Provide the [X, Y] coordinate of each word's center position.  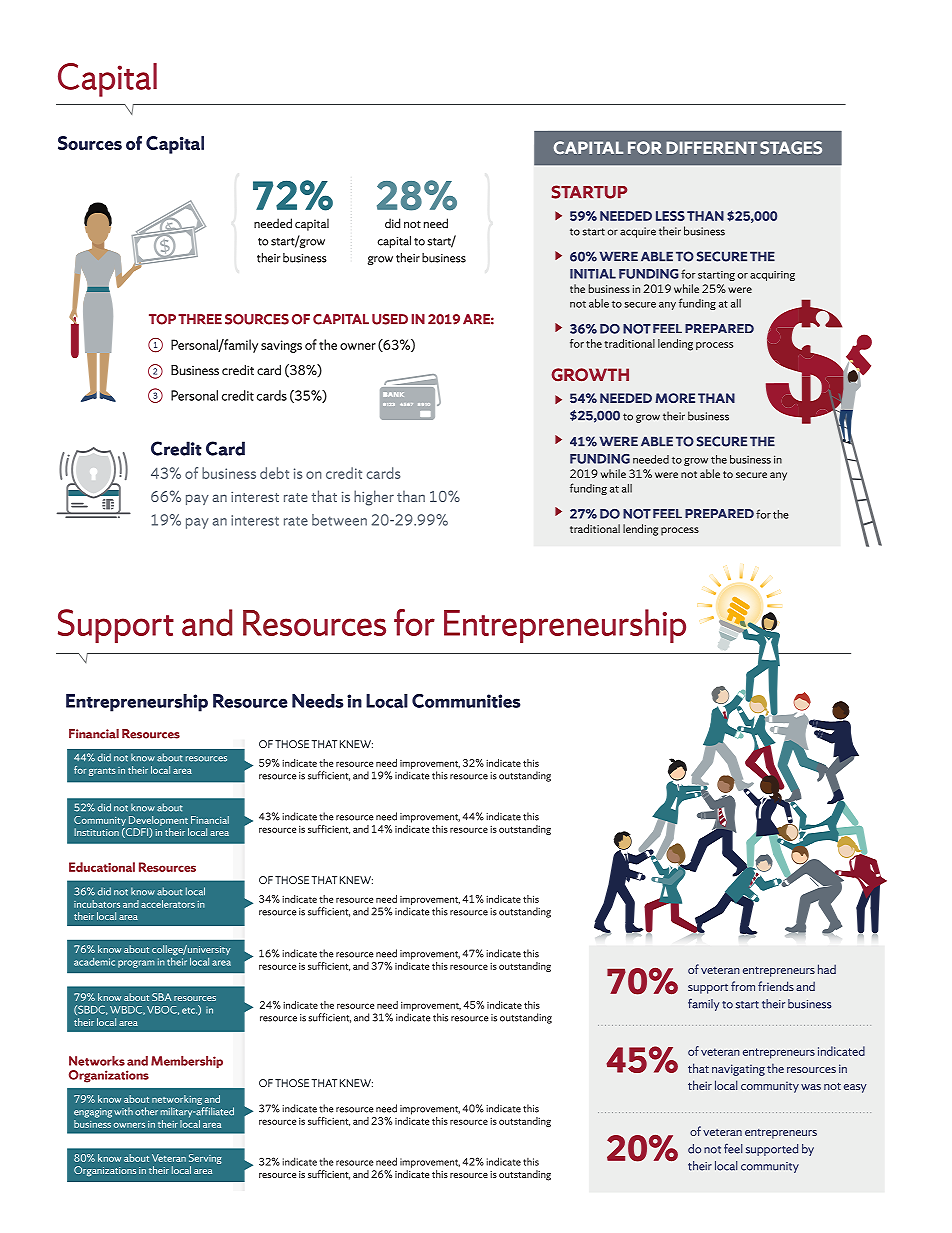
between [339, 520]
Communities [466, 701]
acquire [638, 232]
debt [274, 473]
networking [178, 1101]
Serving [205, 1159]
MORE [675, 398]
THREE [200, 319]
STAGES [791, 147]
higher [374, 498]
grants [102, 772]
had [827, 969]
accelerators [168, 904]
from [743, 986]
